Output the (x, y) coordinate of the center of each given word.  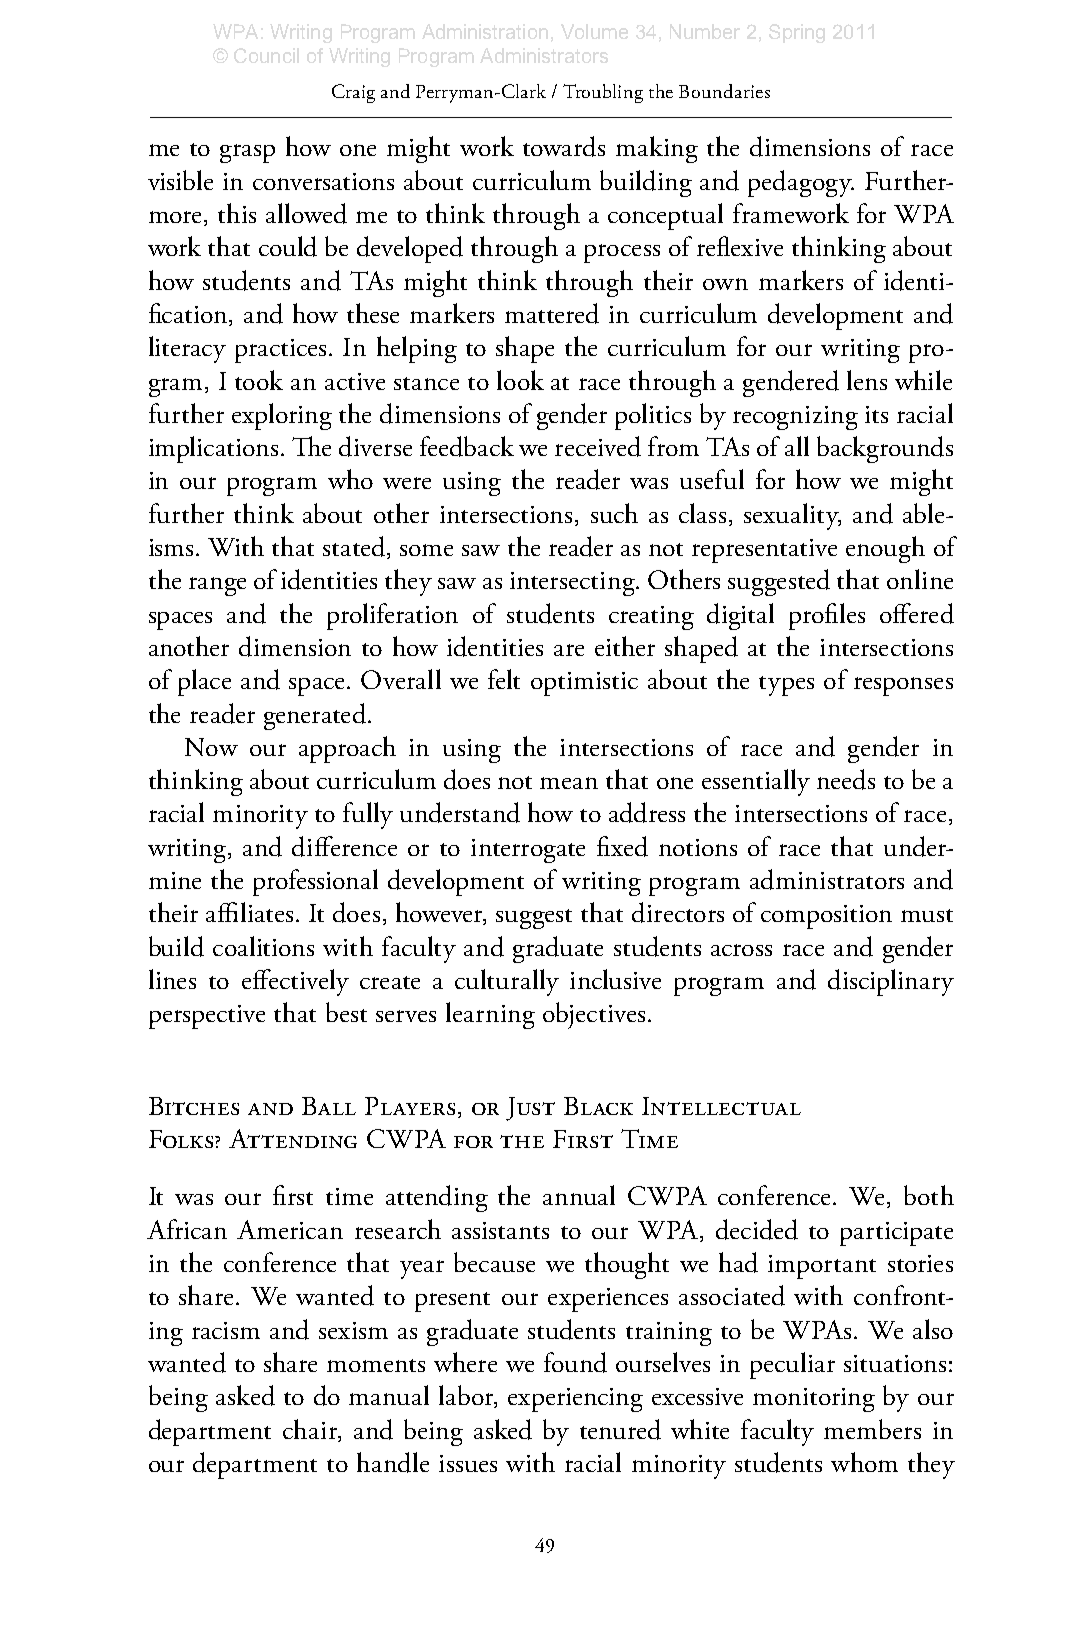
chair (311, 1429)
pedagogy (801, 183)
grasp (247, 153)
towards (564, 146)
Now (211, 747)
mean (569, 783)
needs (846, 779)
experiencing (575, 1400)
